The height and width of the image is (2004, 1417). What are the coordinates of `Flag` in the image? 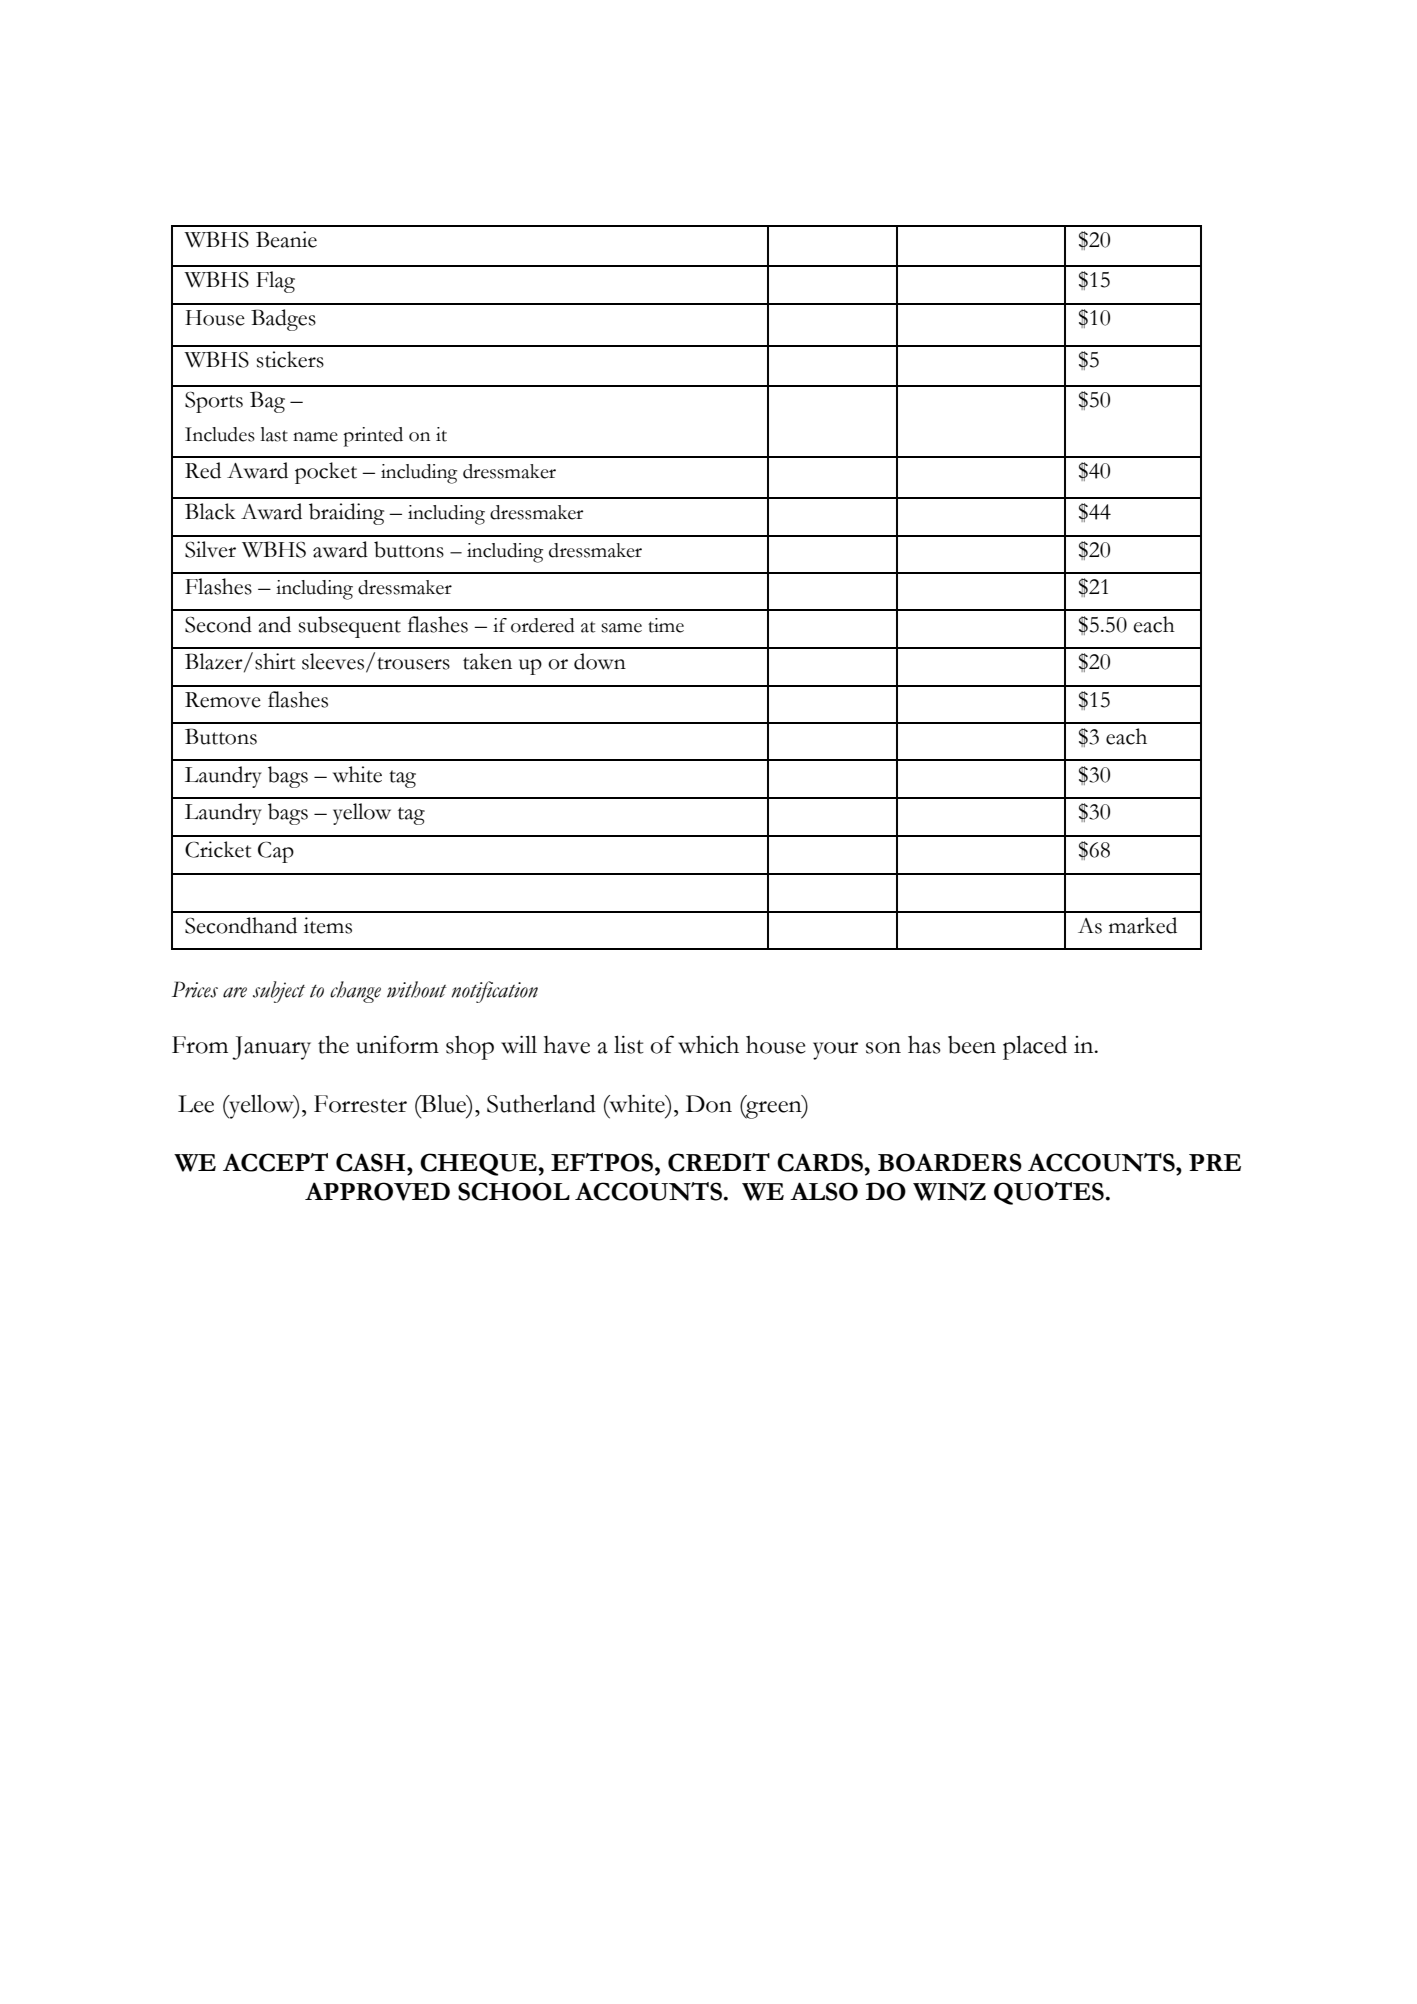 It's located at (275, 282).
